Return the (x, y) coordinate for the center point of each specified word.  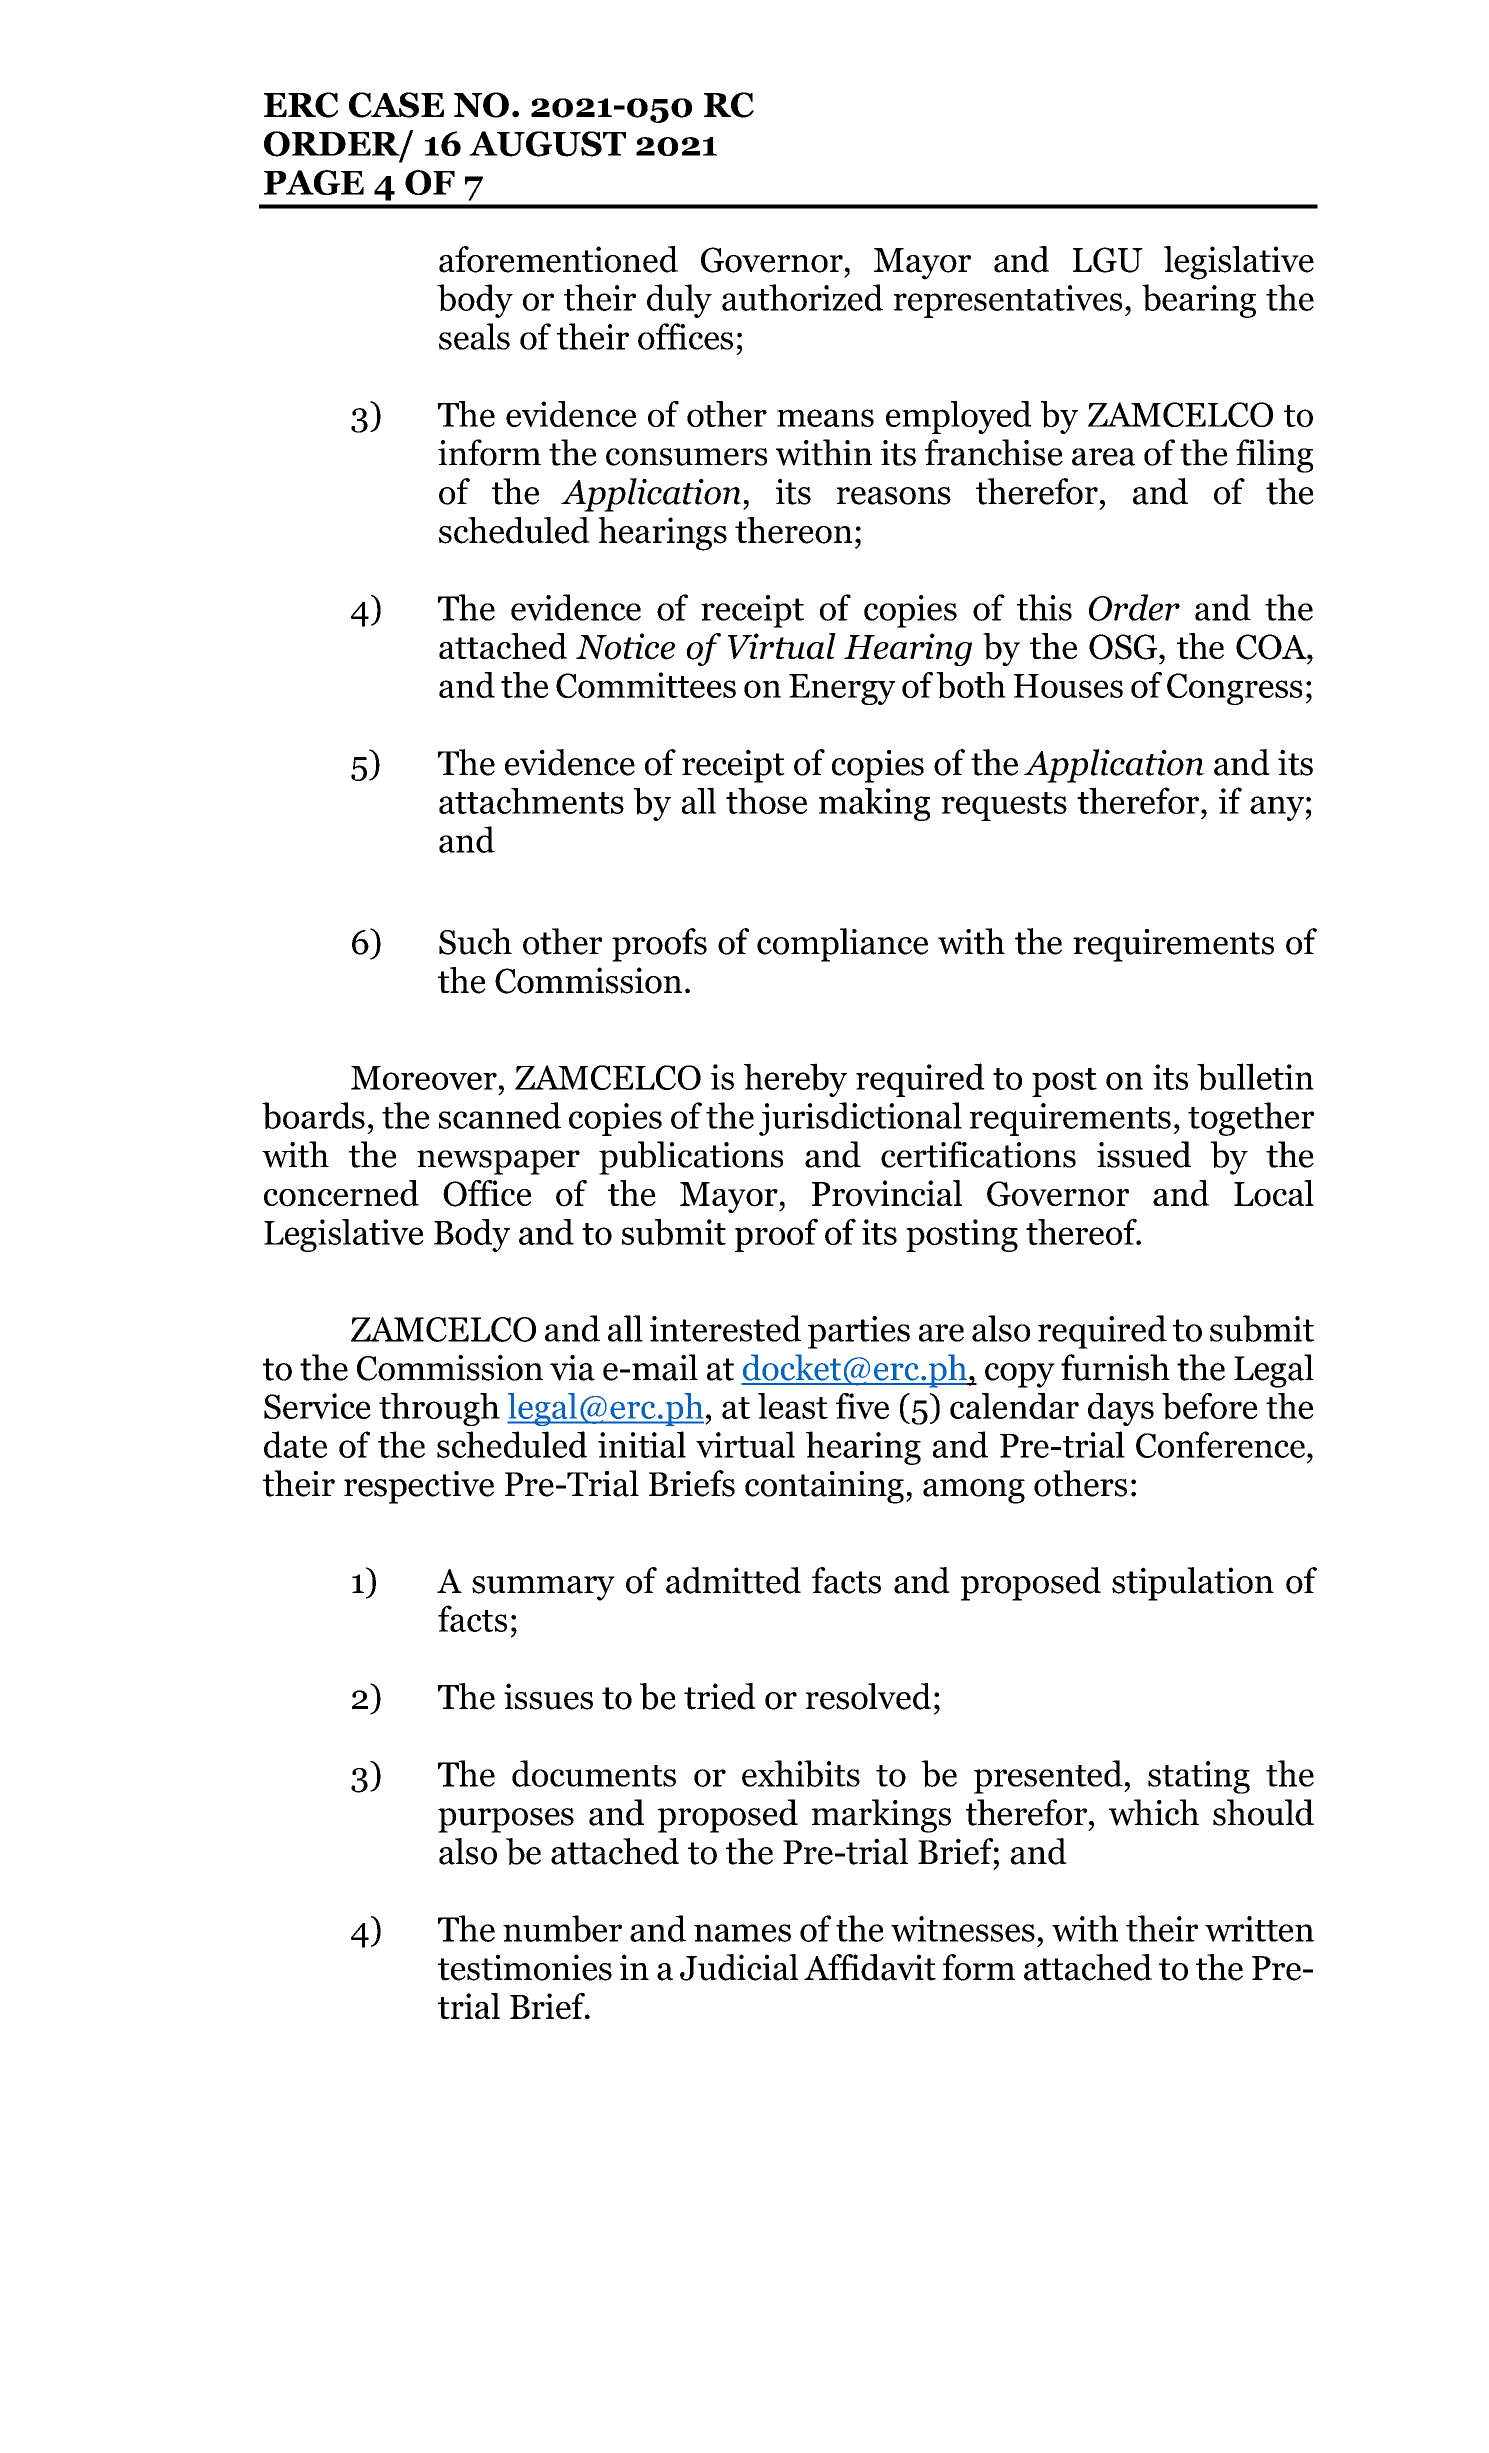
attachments (531, 801)
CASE (396, 105)
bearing (1199, 301)
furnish (1115, 1367)
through (439, 1409)
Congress (1234, 689)
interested (725, 1328)
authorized (802, 297)
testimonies (525, 1967)
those (766, 800)
